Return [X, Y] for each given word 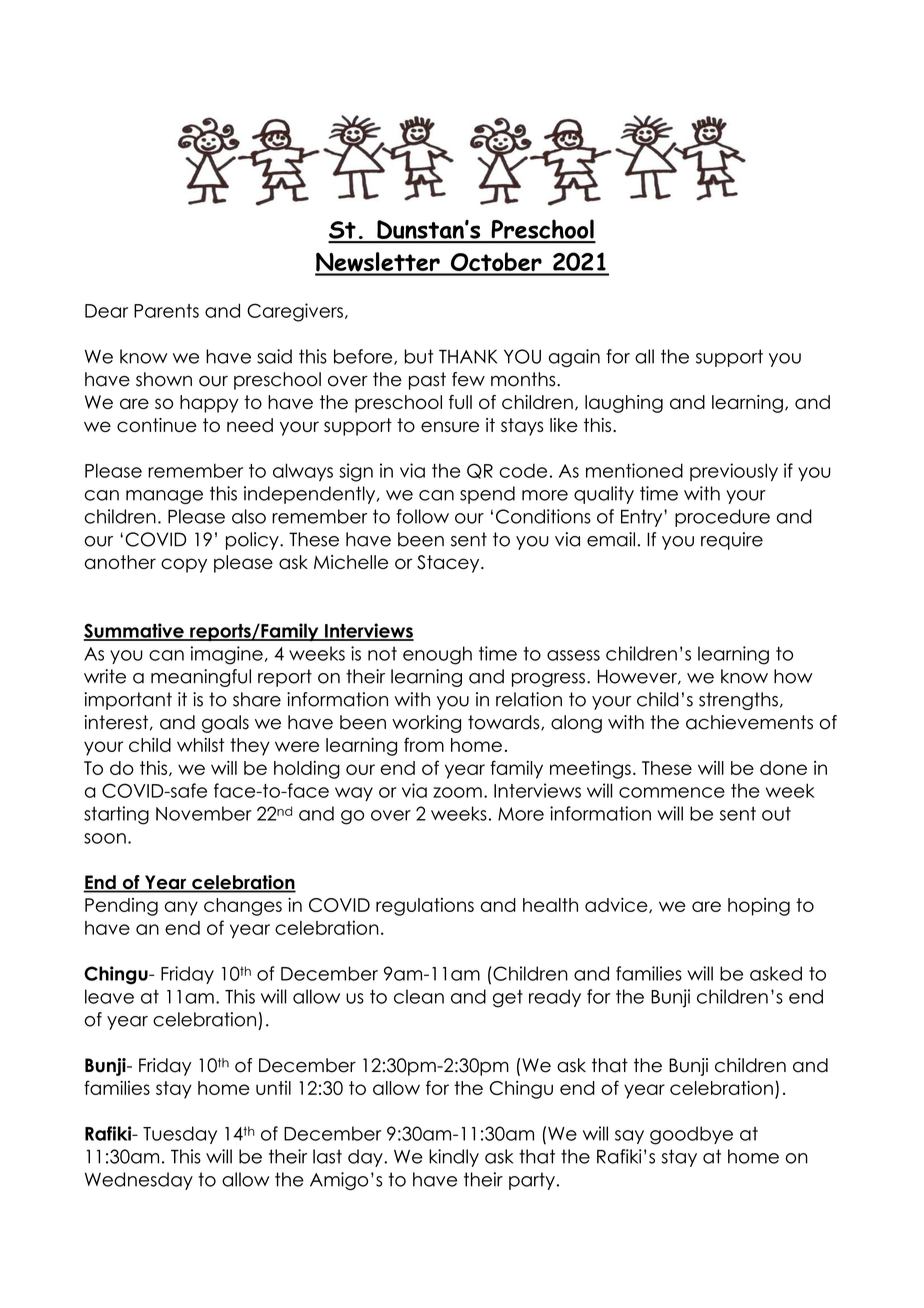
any [181, 908]
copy [184, 565]
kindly [454, 1158]
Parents [166, 311]
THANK [468, 356]
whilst [201, 745]
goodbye [691, 1135]
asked [776, 973]
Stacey [449, 564]
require [732, 541]
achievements [749, 722]
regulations [425, 907]
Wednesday [139, 1181]
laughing [624, 404]
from [424, 744]
